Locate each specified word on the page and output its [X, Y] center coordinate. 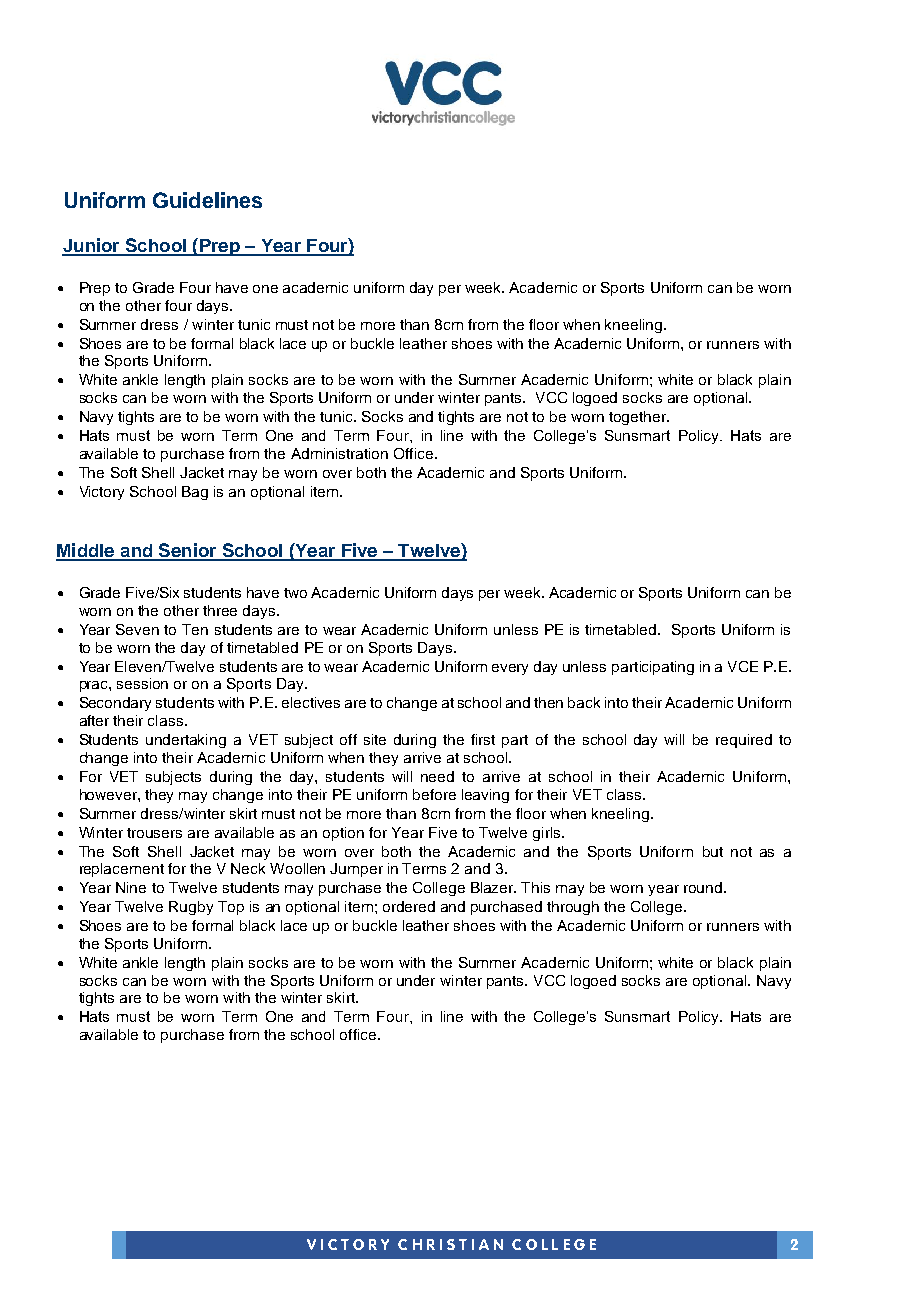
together [639, 418]
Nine [131, 887]
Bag [195, 493]
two [295, 593]
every [510, 669]
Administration [339, 453]
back [584, 702]
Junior [92, 246]
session [142, 683]
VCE [743, 666]
